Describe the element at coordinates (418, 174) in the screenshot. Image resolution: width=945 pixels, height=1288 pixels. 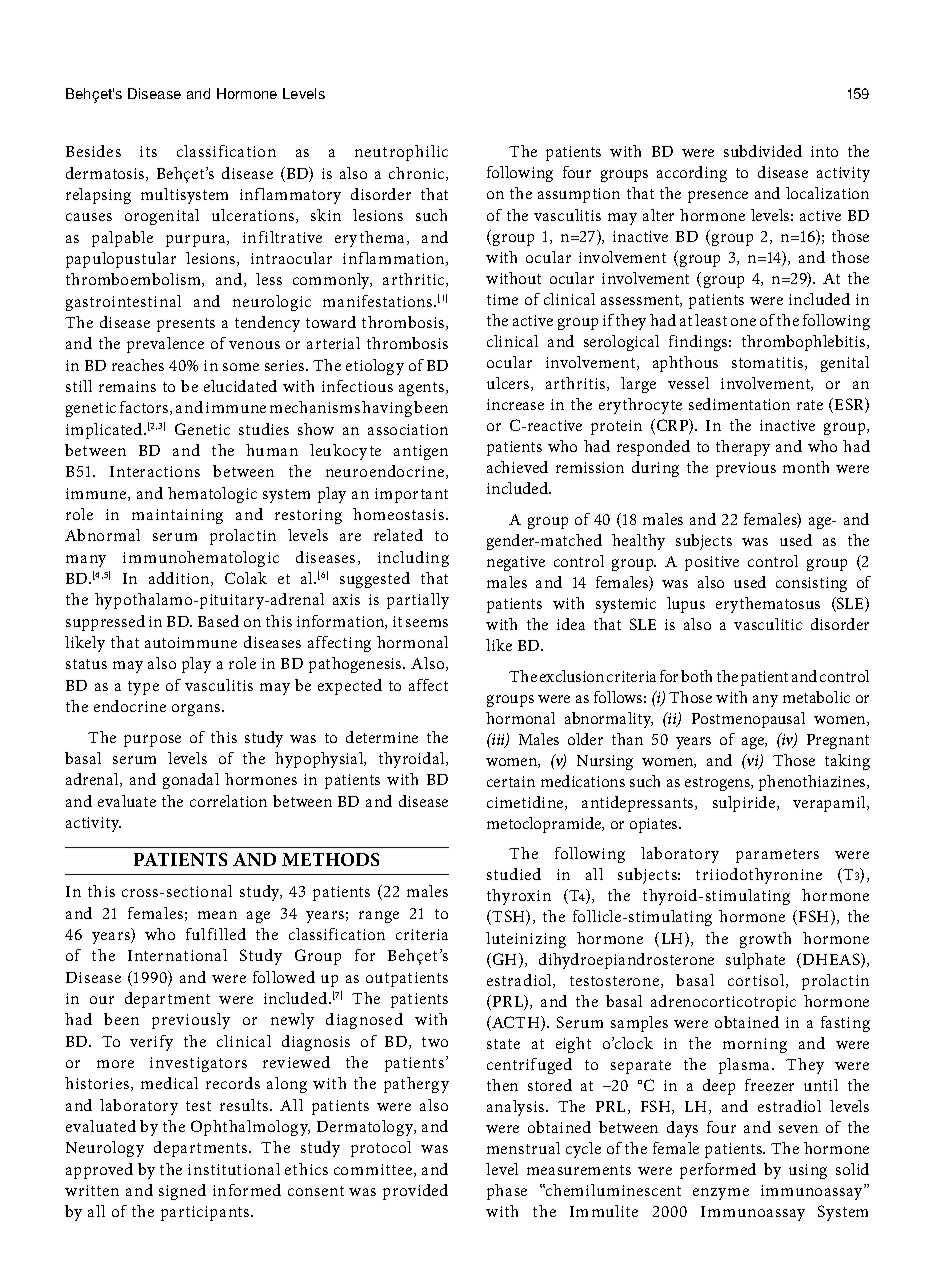
I see `chronic` at that location.
